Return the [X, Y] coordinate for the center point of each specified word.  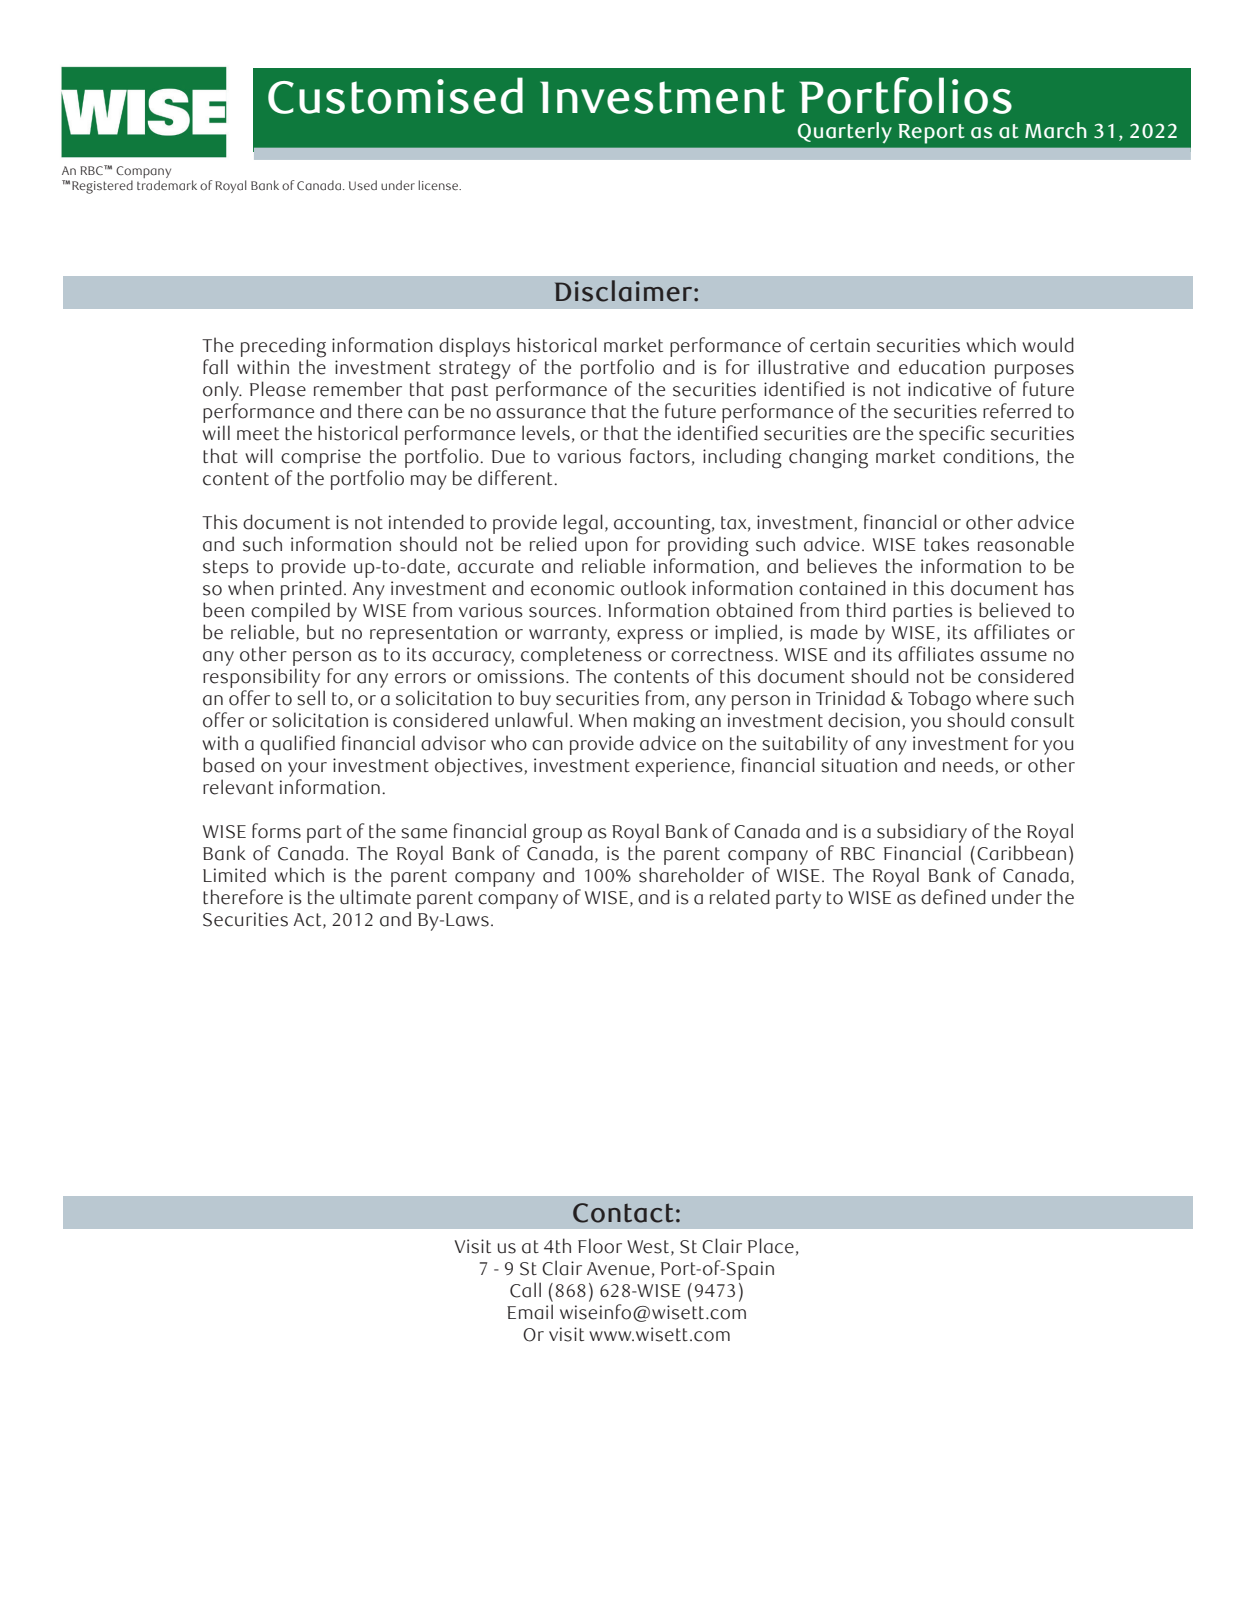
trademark [167, 185]
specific [952, 435]
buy [535, 701]
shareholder [691, 875]
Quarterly [845, 132]
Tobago [939, 701]
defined [953, 897]
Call [525, 1290]
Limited [234, 875]
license [439, 185]
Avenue [618, 1269]
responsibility [261, 679]
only [222, 392]
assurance [541, 413]
